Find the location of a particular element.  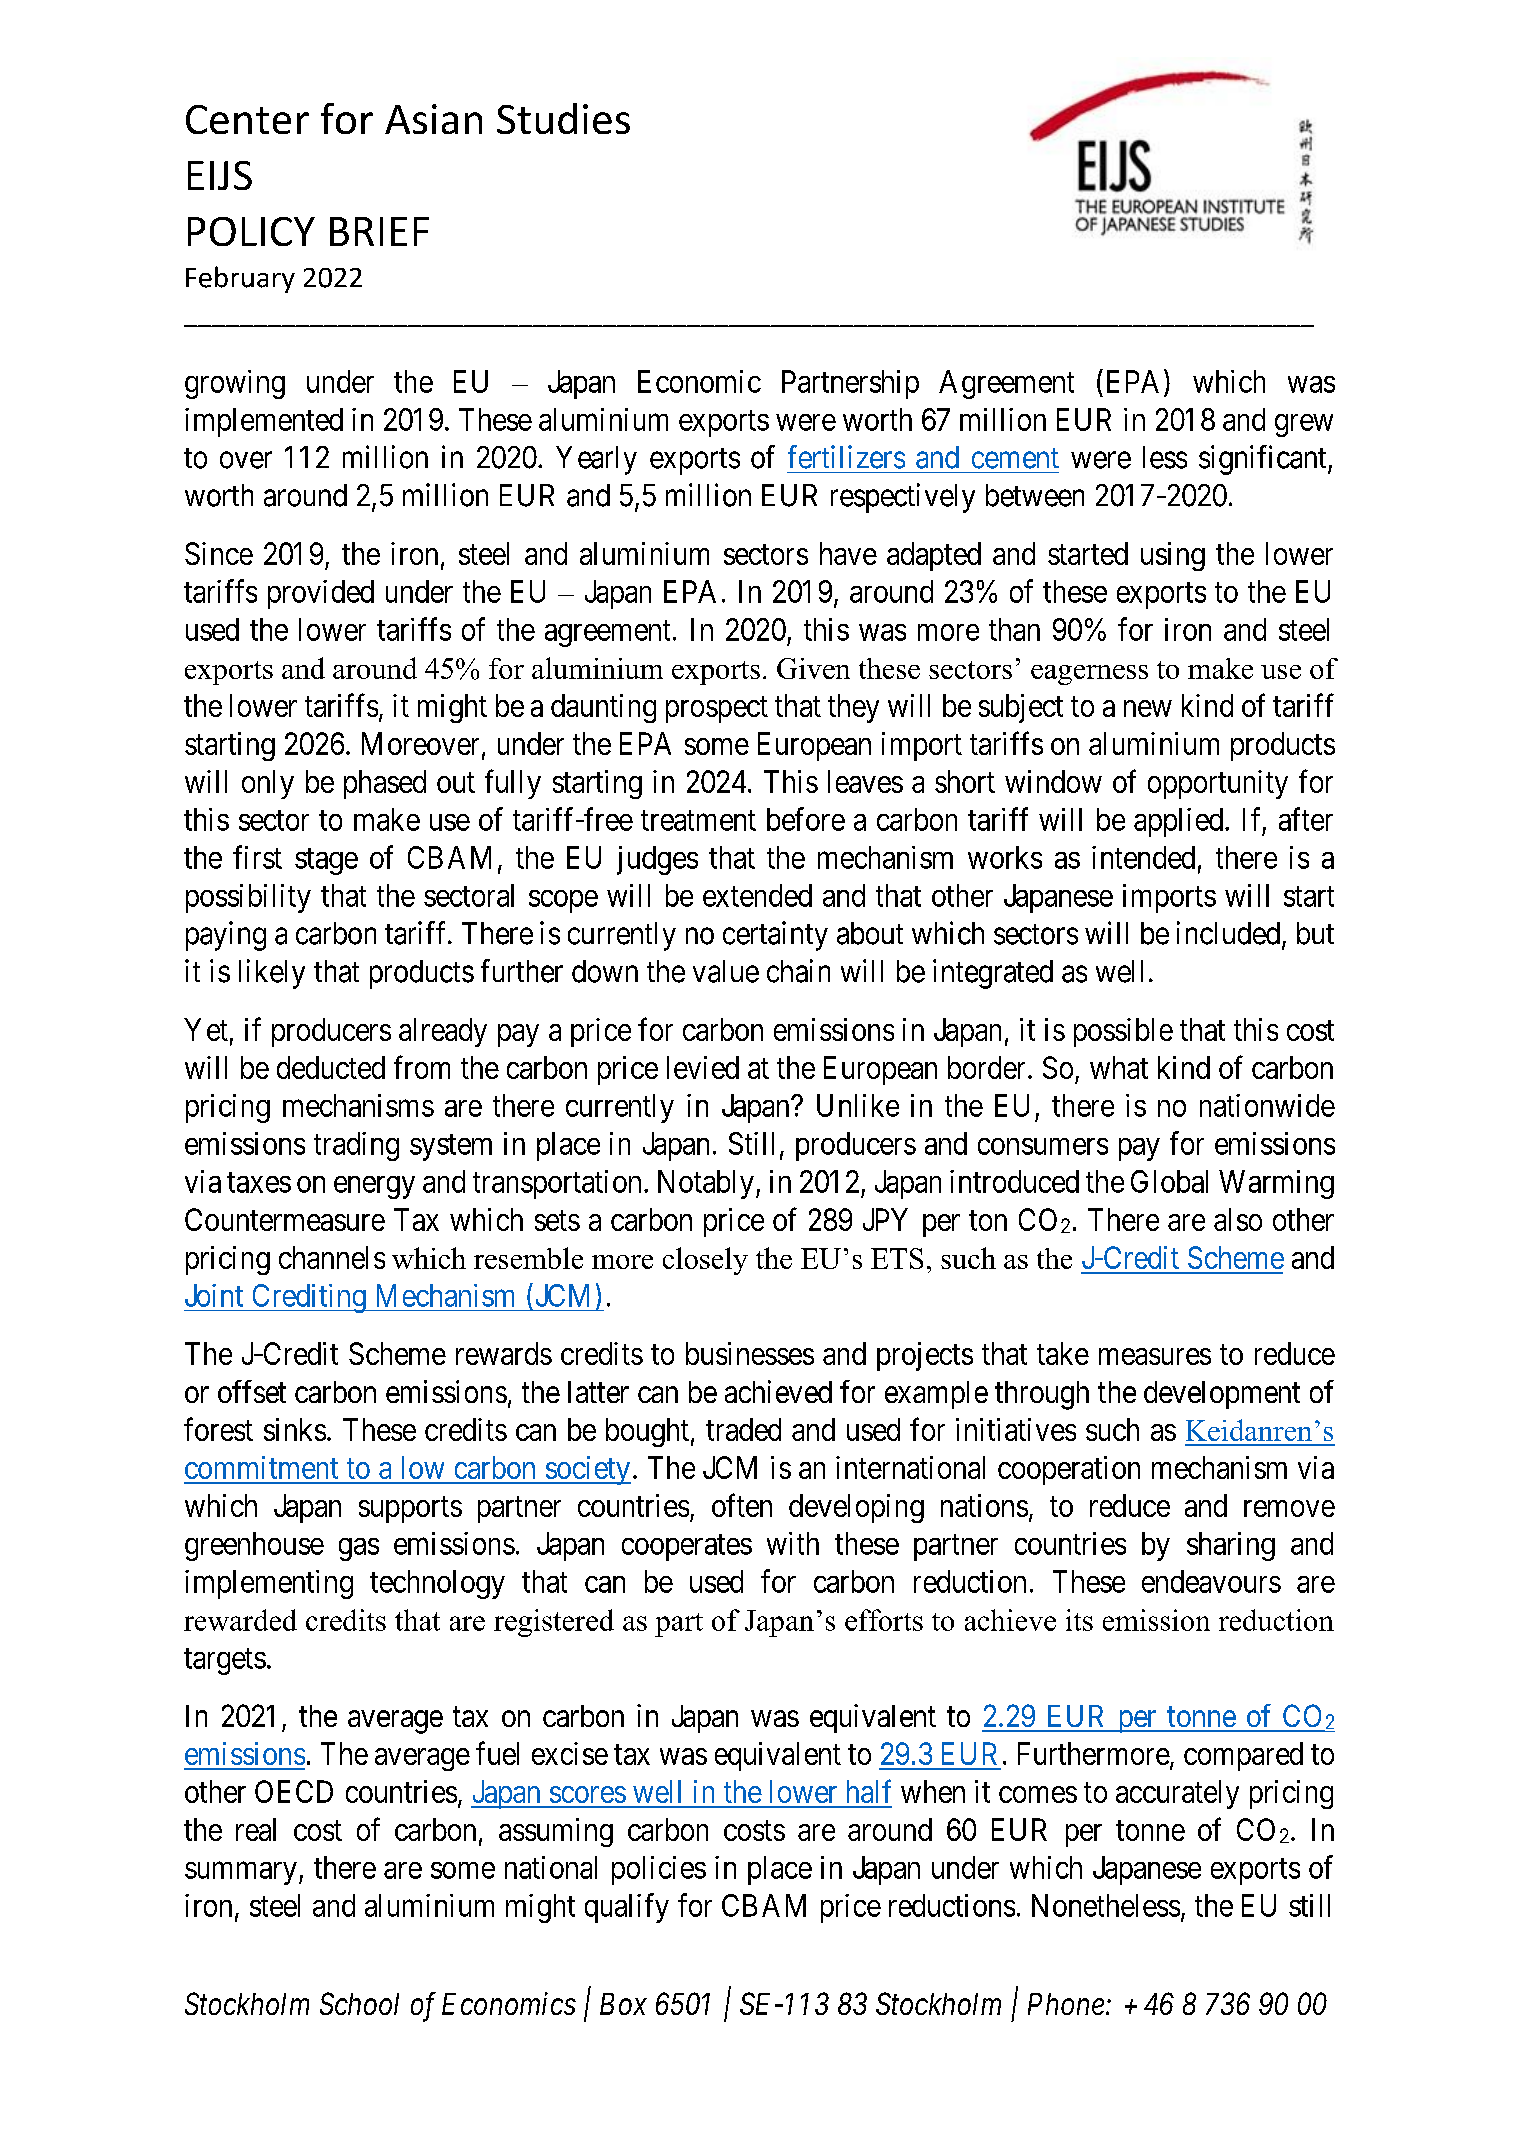

what is located at coordinates (1119, 1067).
